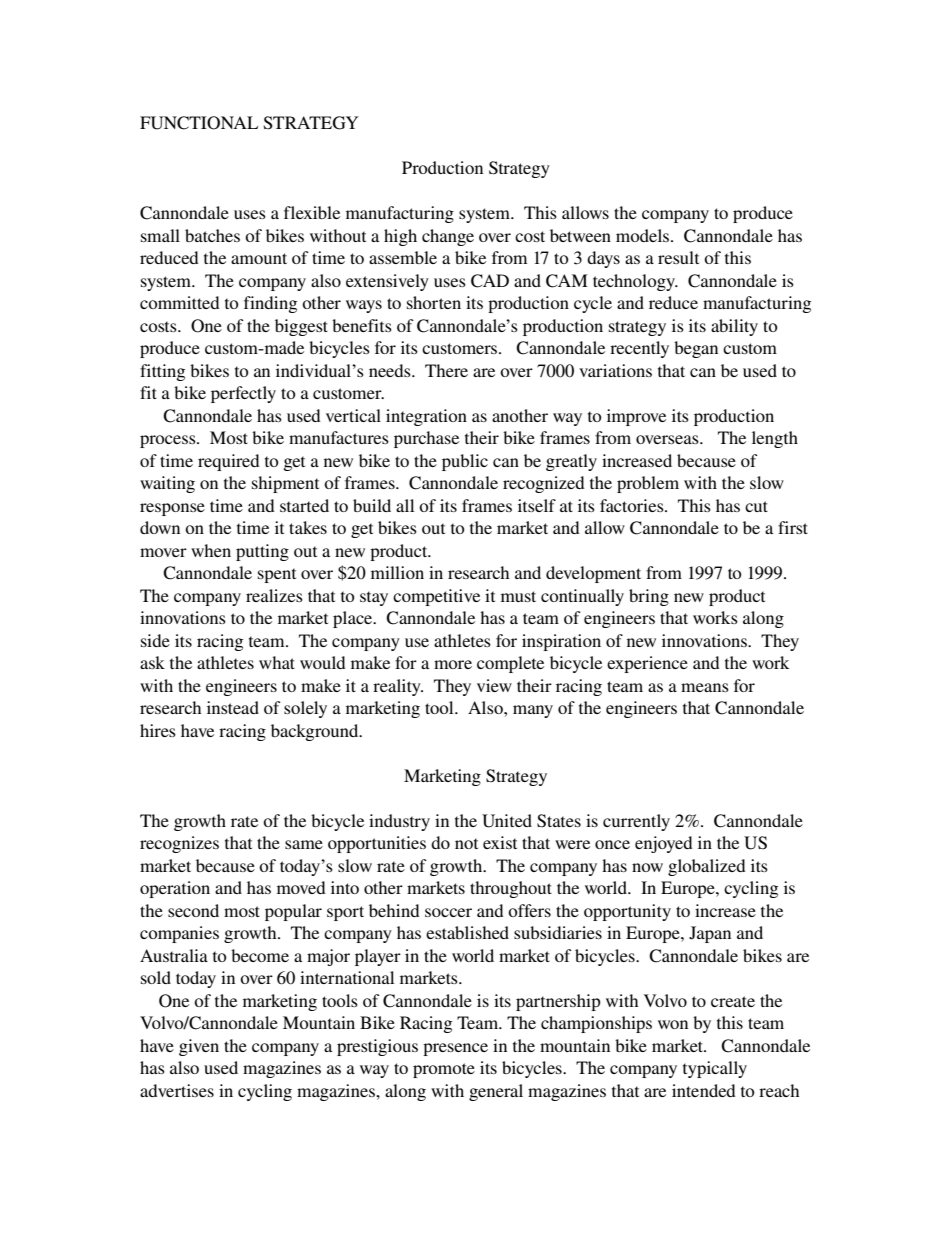 This image has width=952, height=1233. What do you see at coordinates (448, 237) in the image?
I see `change` at bounding box center [448, 237].
